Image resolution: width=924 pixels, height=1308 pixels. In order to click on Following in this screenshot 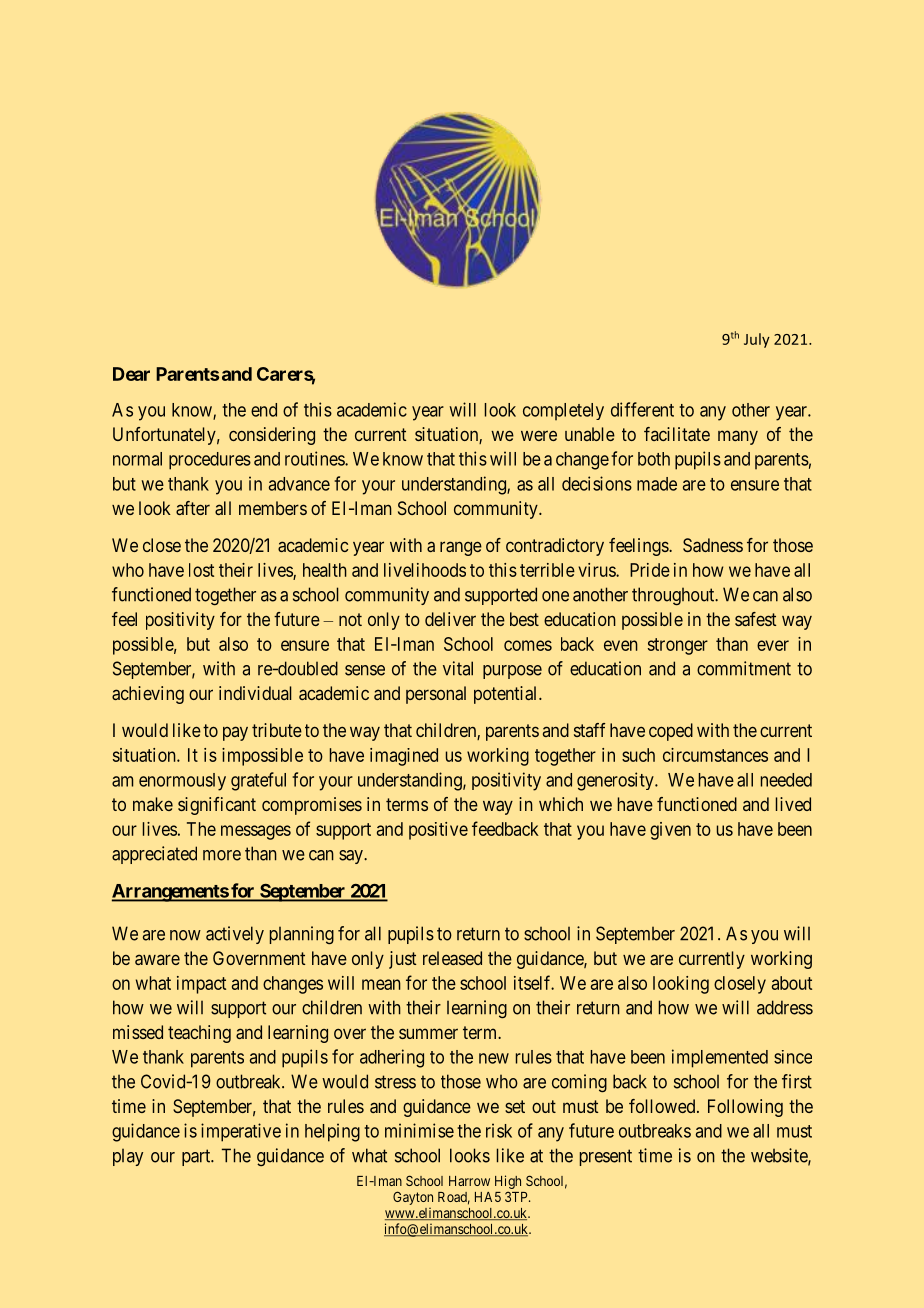, I will do `click(745, 1108)`.
